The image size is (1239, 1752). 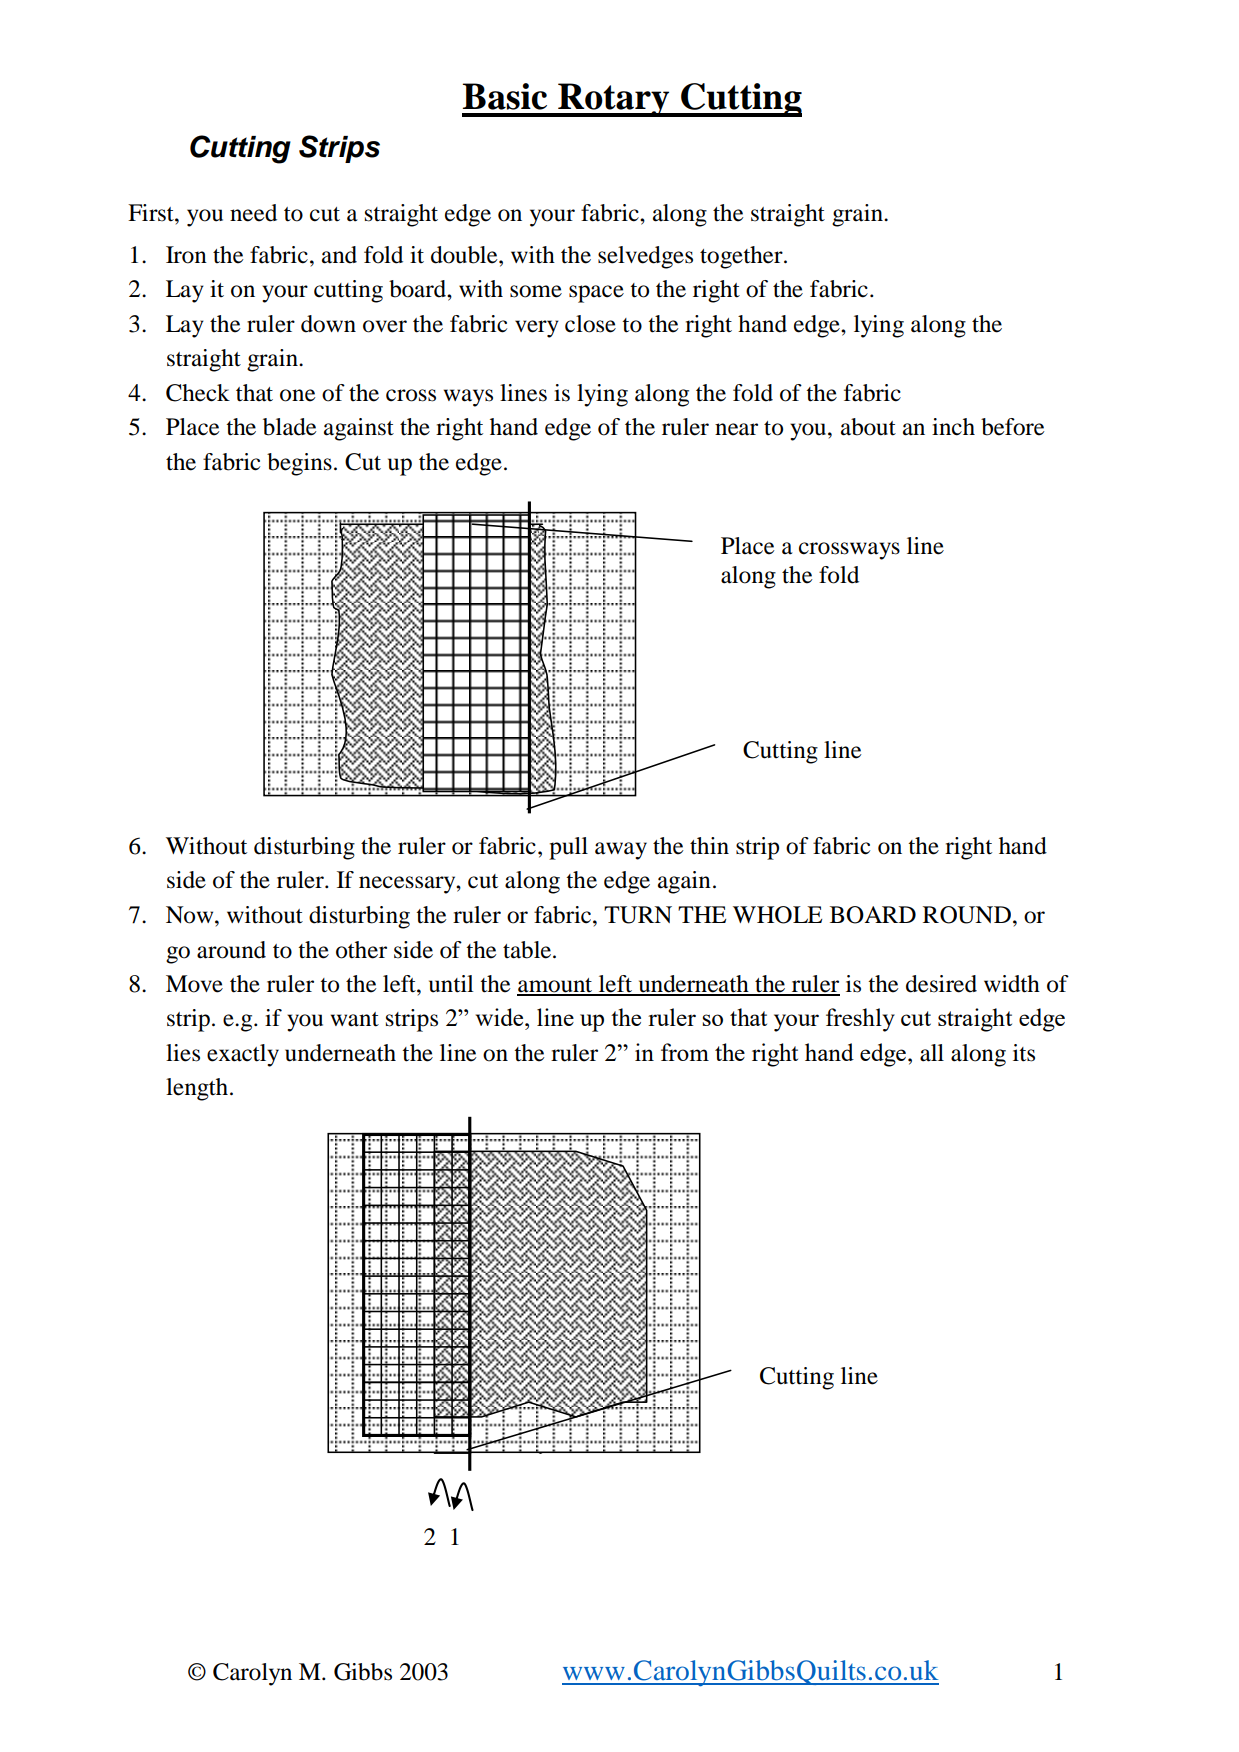 What do you see at coordinates (685, 1052) in the screenshot?
I see `from` at bounding box center [685, 1052].
